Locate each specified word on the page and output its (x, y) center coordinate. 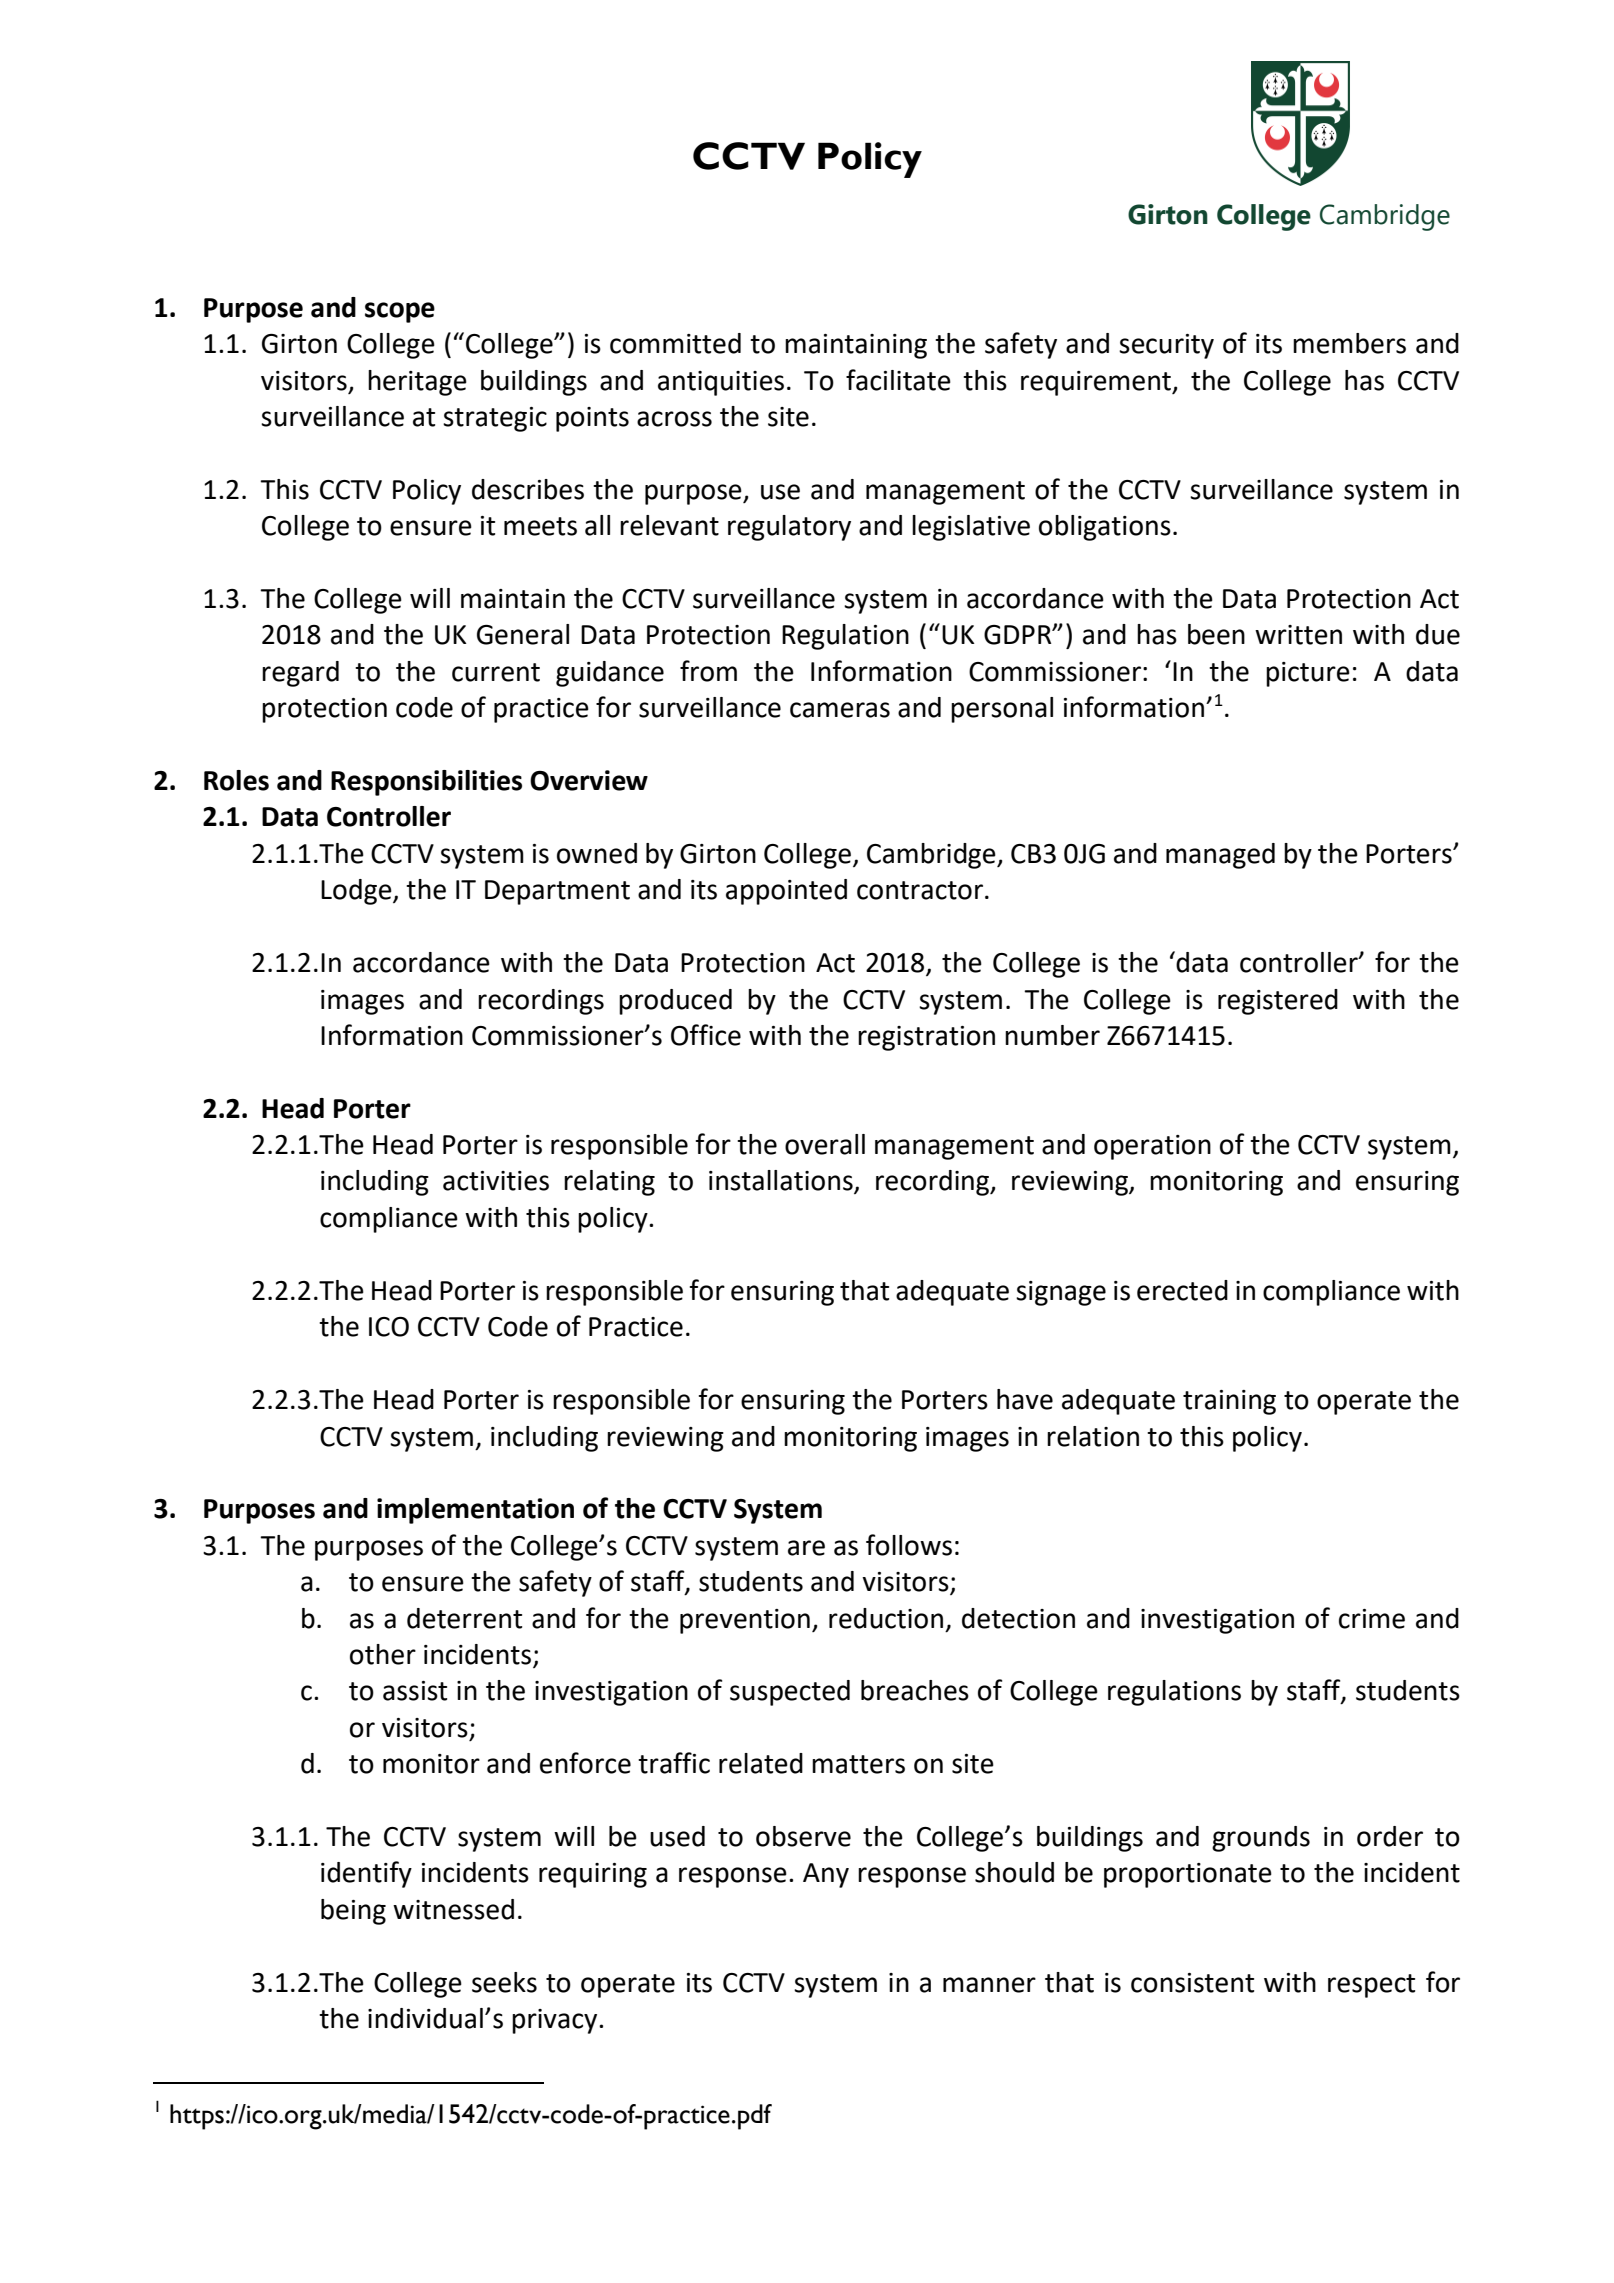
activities (496, 1181)
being (353, 1912)
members (1349, 343)
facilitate (898, 380)
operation (1152, 1147)
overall (825, 1144)
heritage (417, 383)
